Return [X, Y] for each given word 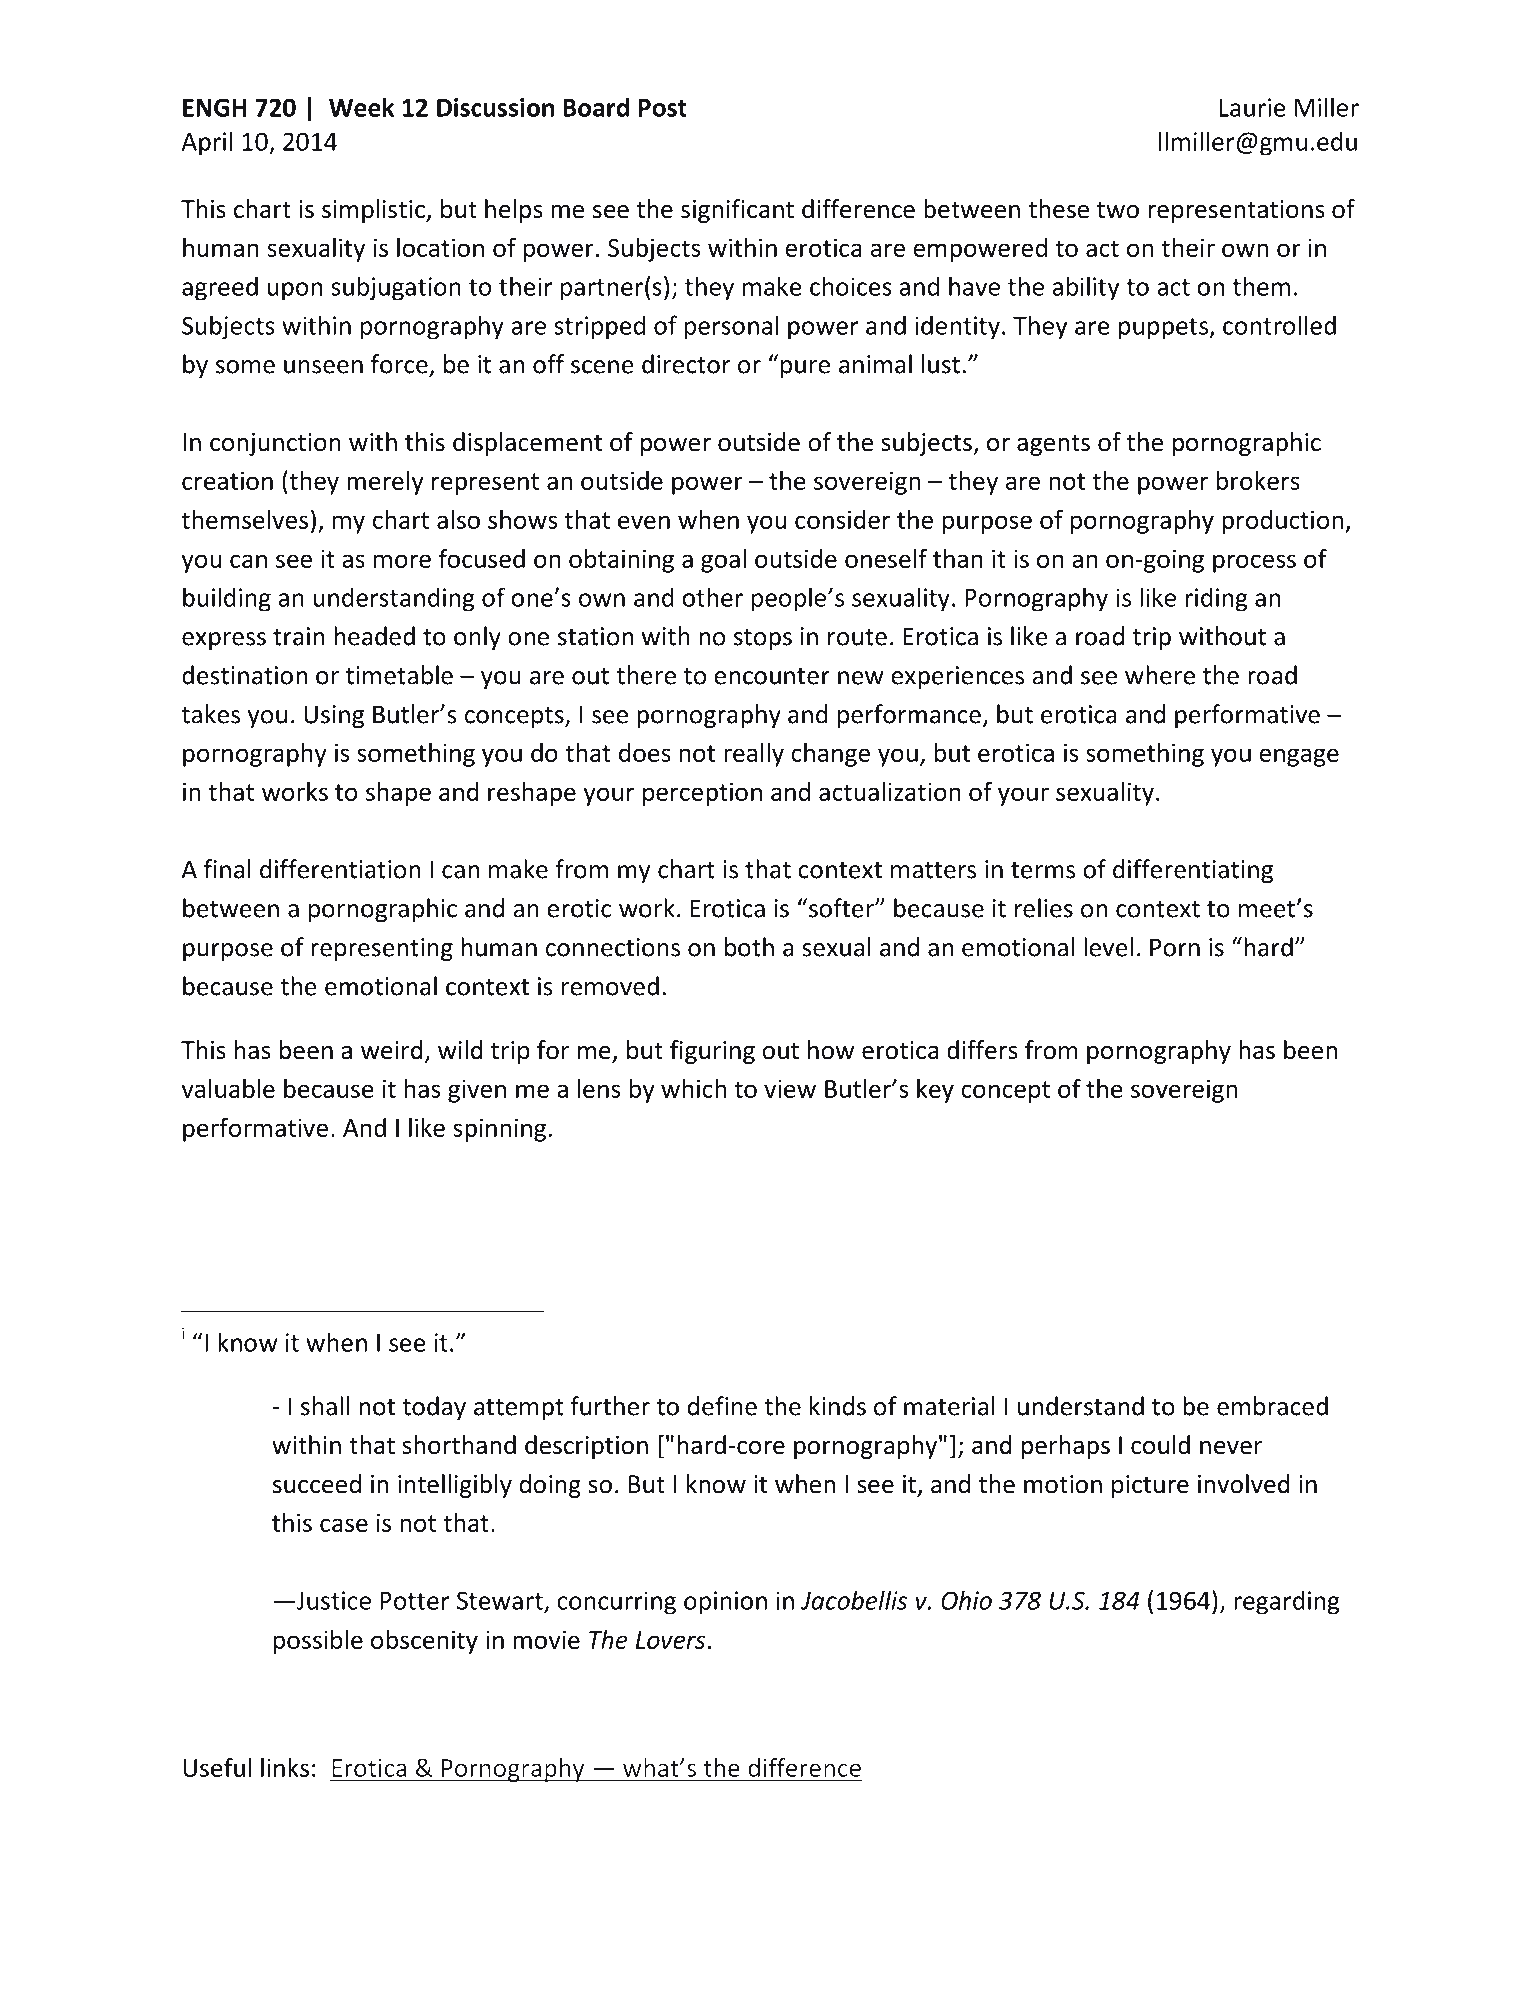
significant [737, 211]
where [1160, 675]
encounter [772, 676]
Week [361, 107]
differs [982, 1050]
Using [334, 716]
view [790, 1089]
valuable [228, 1088]
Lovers [670, 1640]
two [1118, 210]
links [285, 1767]
